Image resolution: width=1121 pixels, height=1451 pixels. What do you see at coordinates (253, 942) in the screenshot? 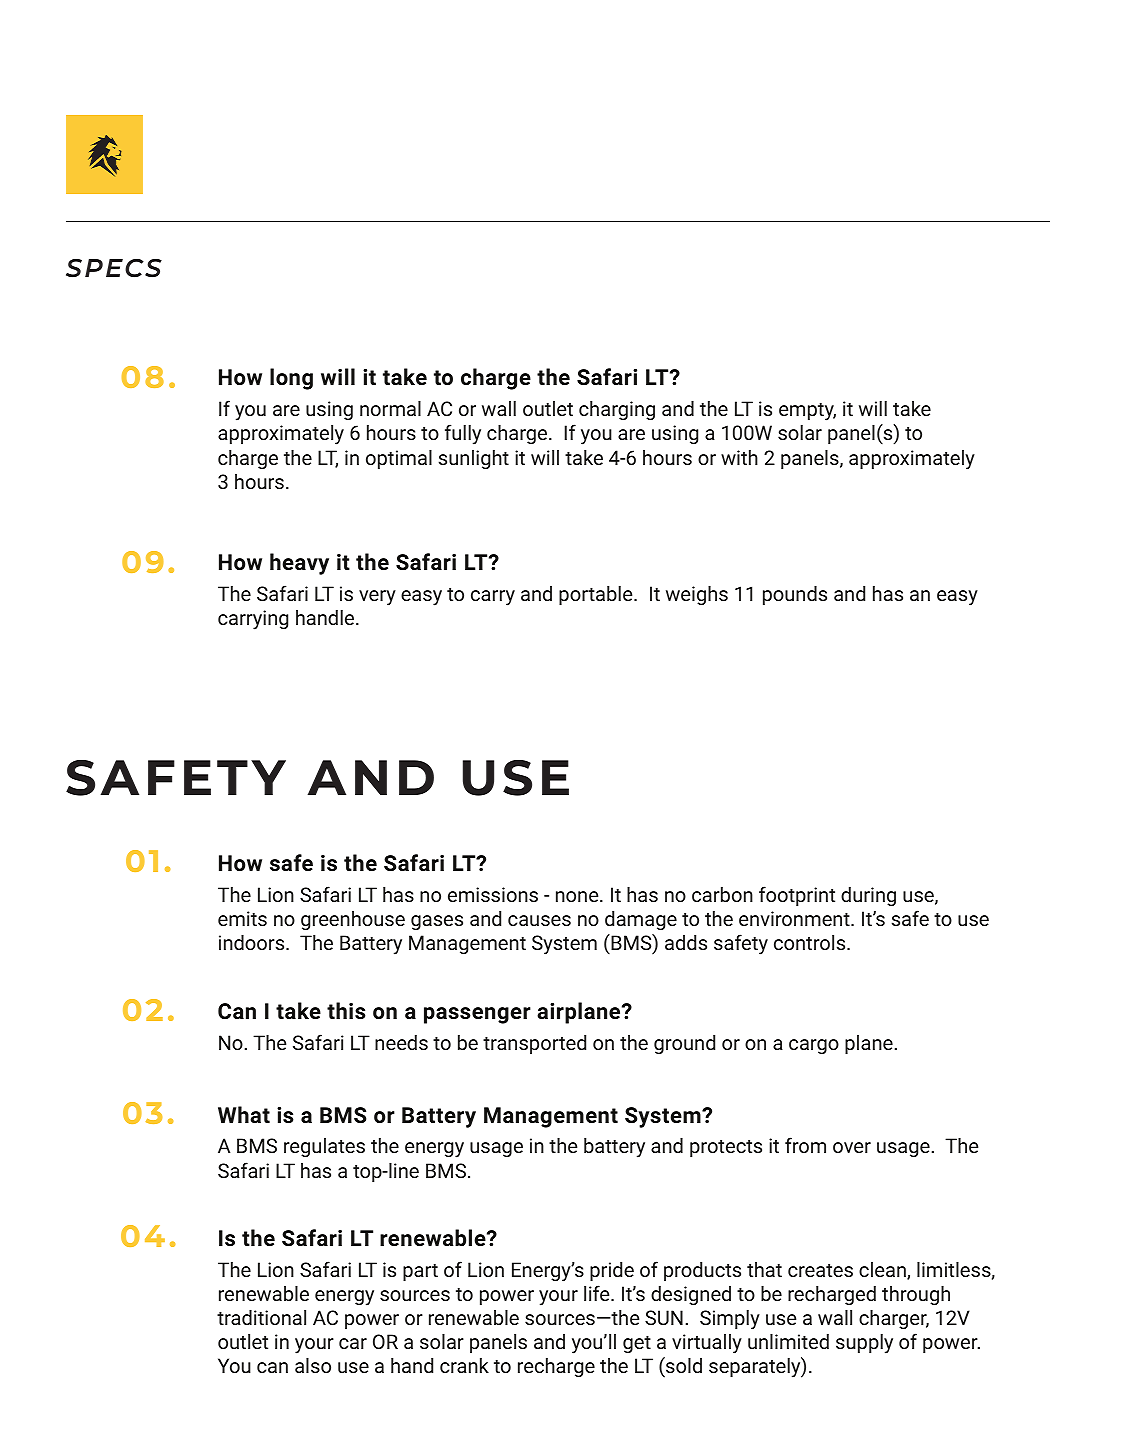
I see `indoors` at bounding box center [253, 942].
